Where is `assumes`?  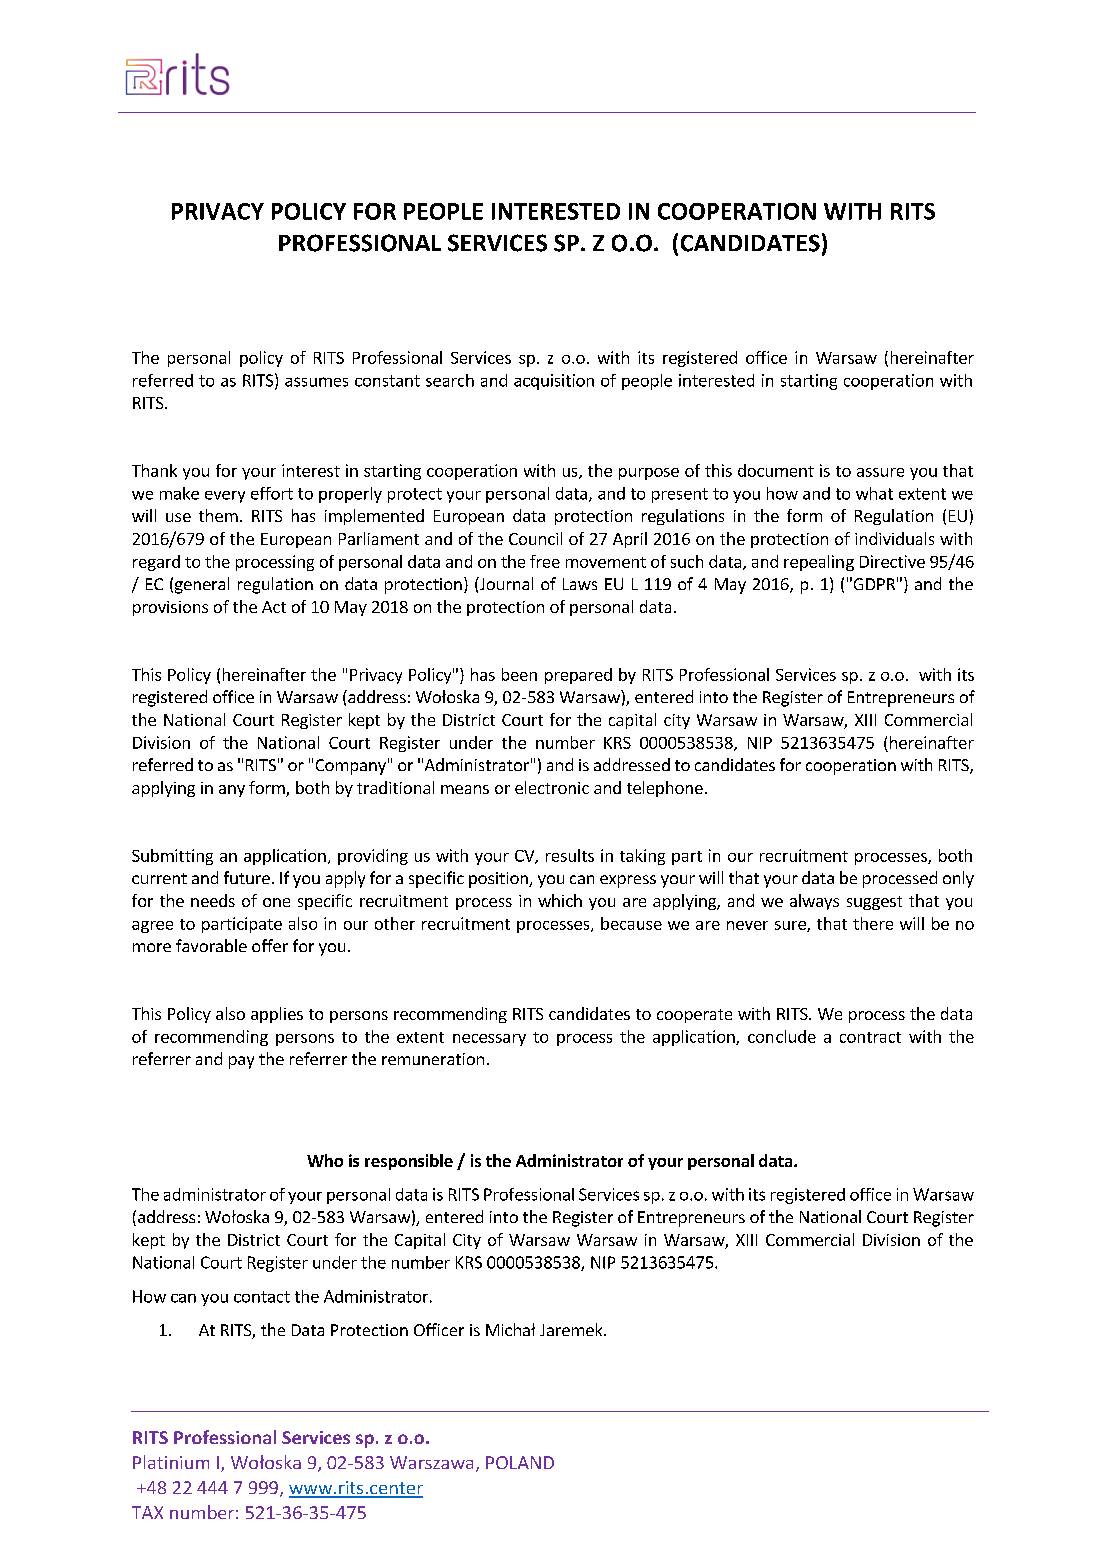
assumes is located at coordinates (316, 382).
